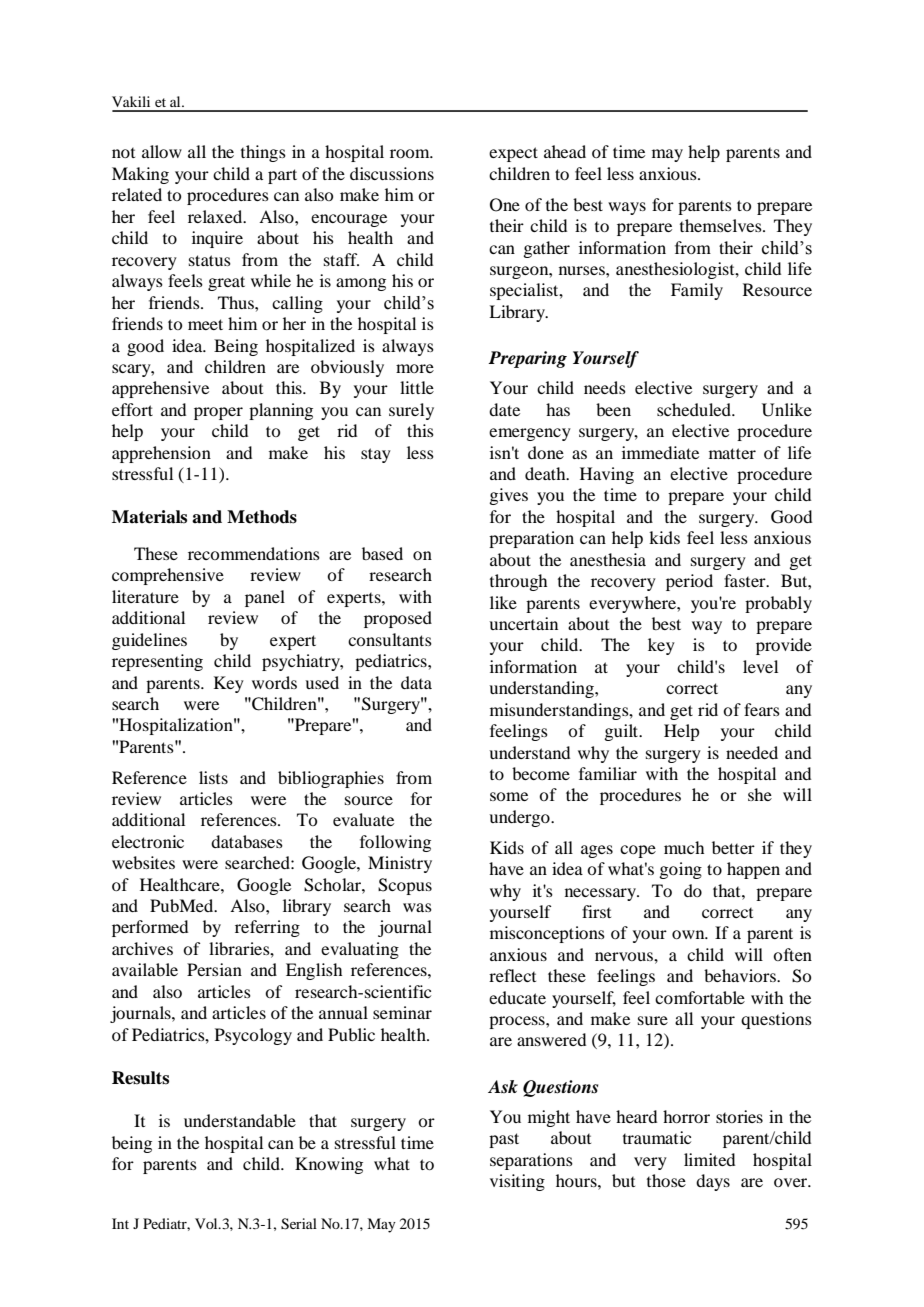 Image resolution: width=924 pixels, height=1307 pixels. Describe the element at coordinates (390, 639) in the screenshot. I see `consultants` at that location.
